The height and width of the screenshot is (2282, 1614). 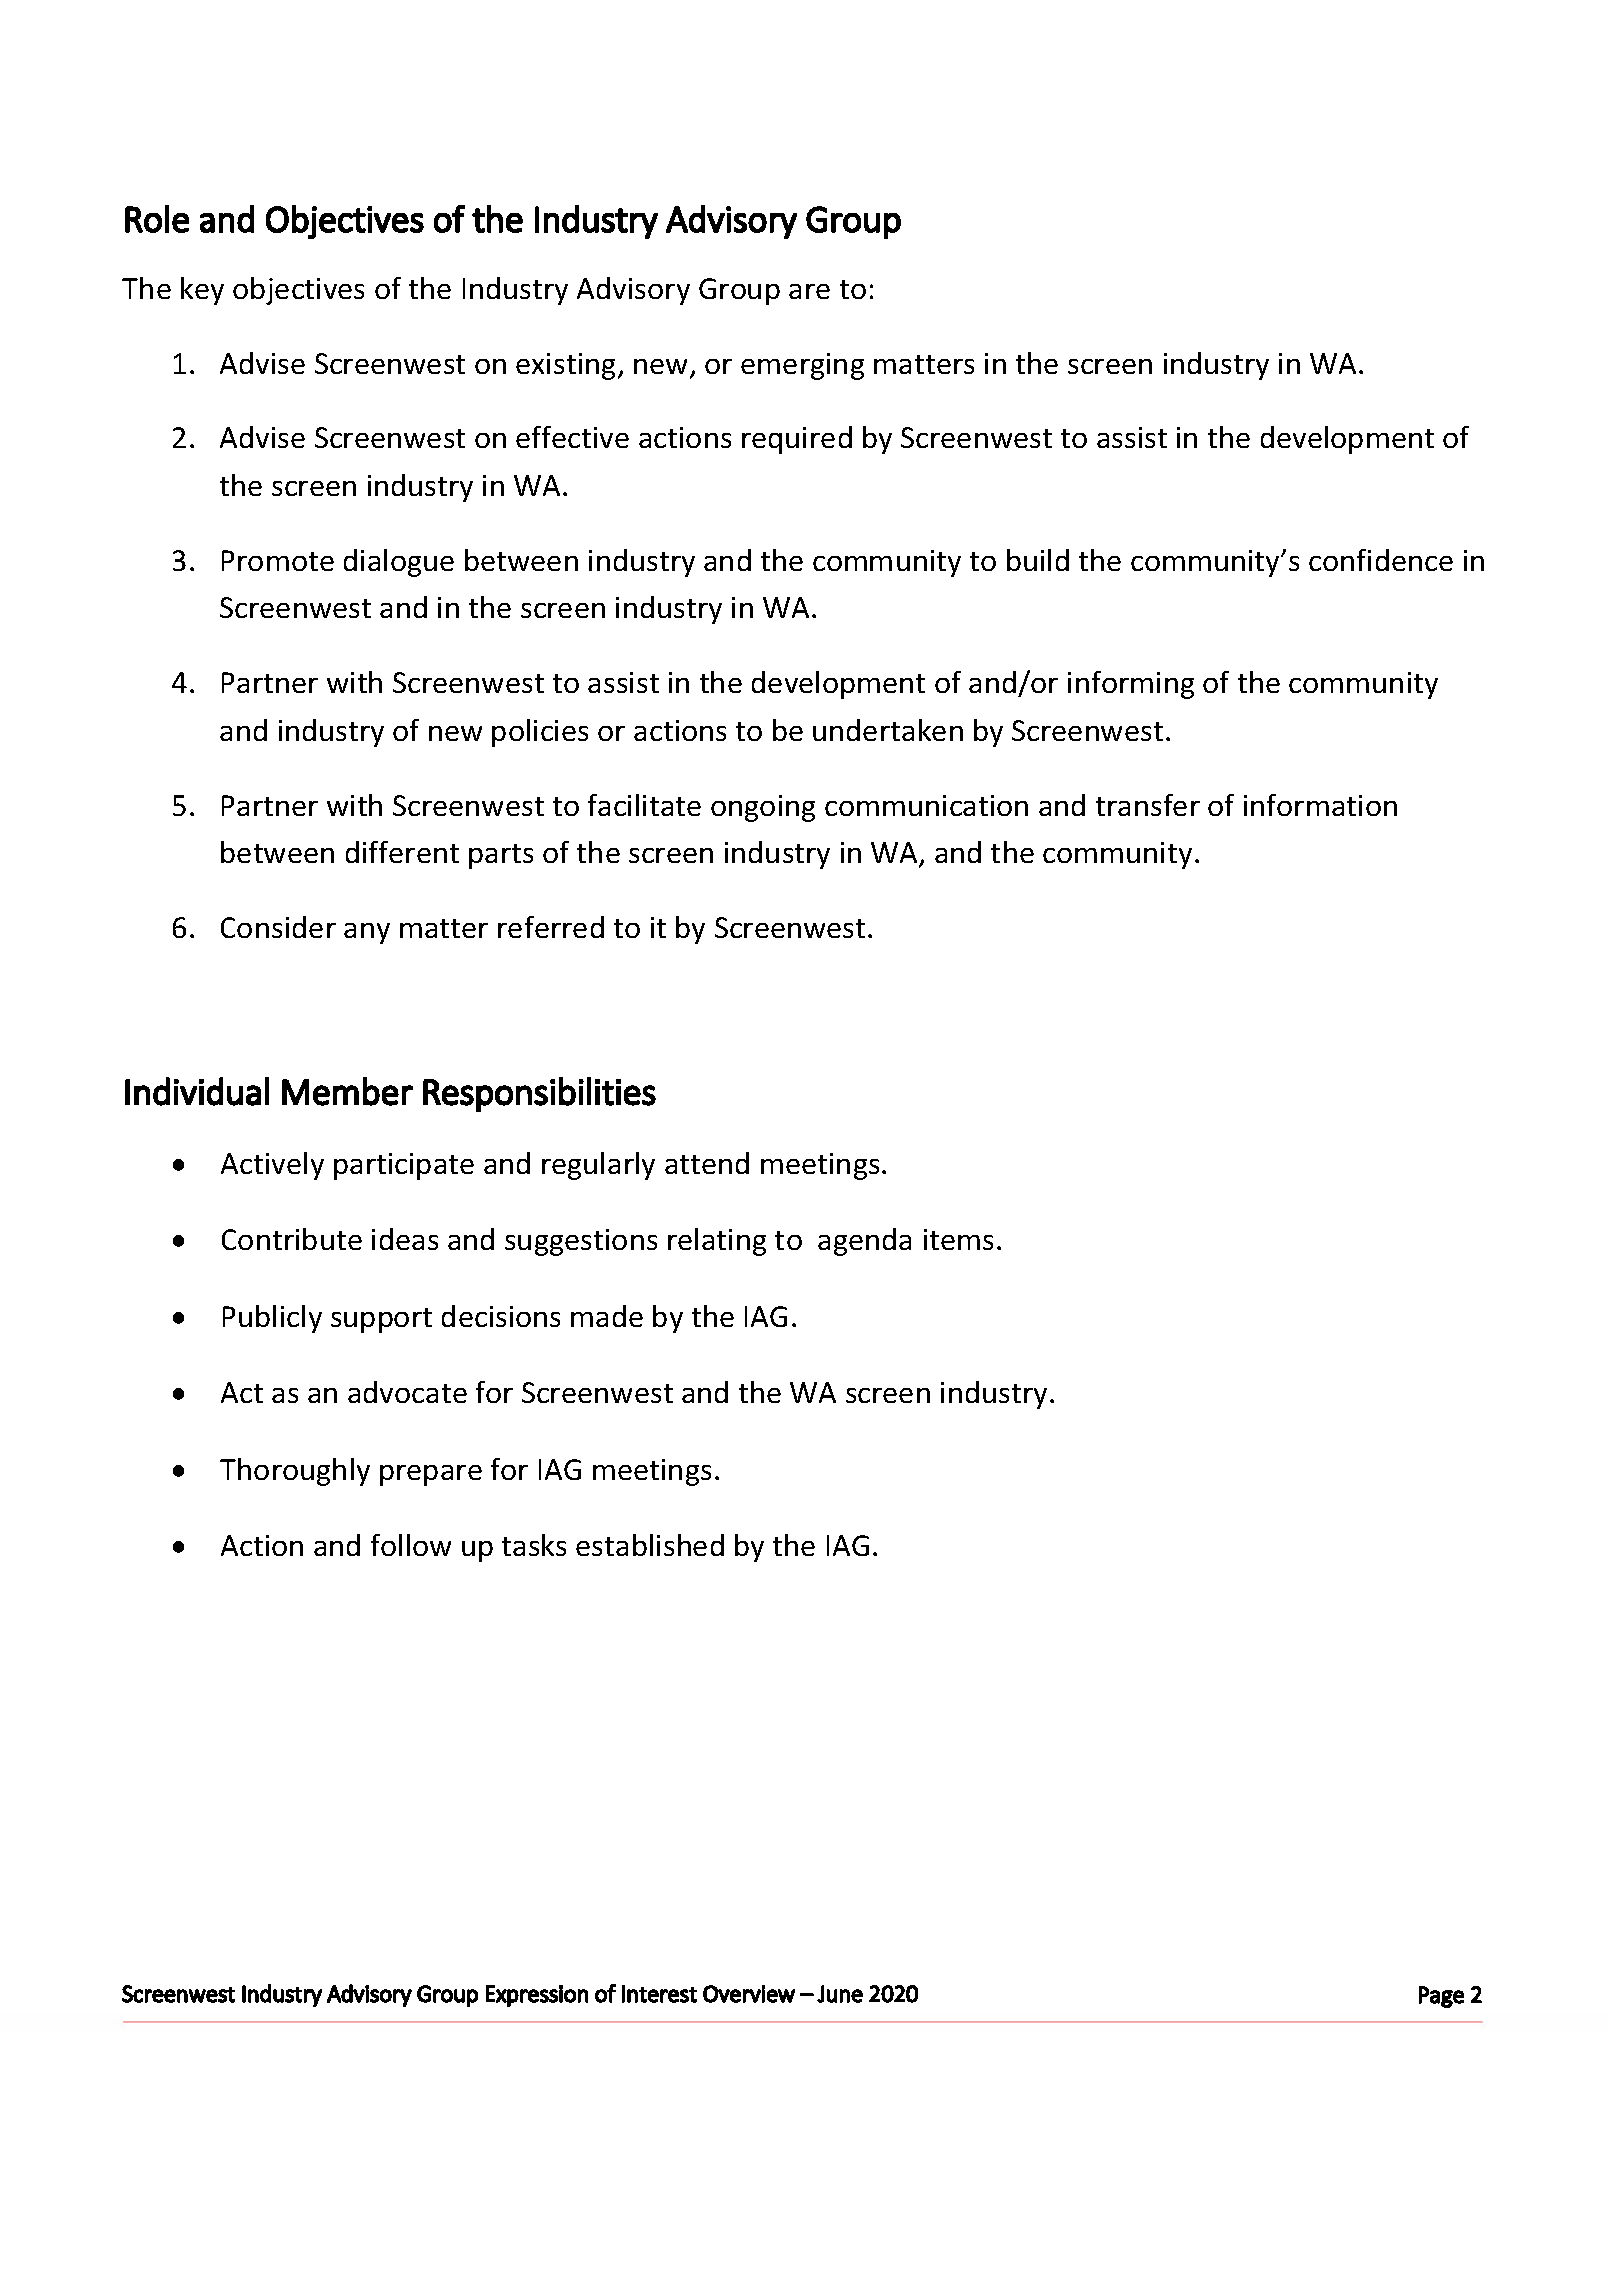 What do you see at coordinates (537, 1996) in the screenshot?
I see `Expression` at bounding box center [537, 1996].
